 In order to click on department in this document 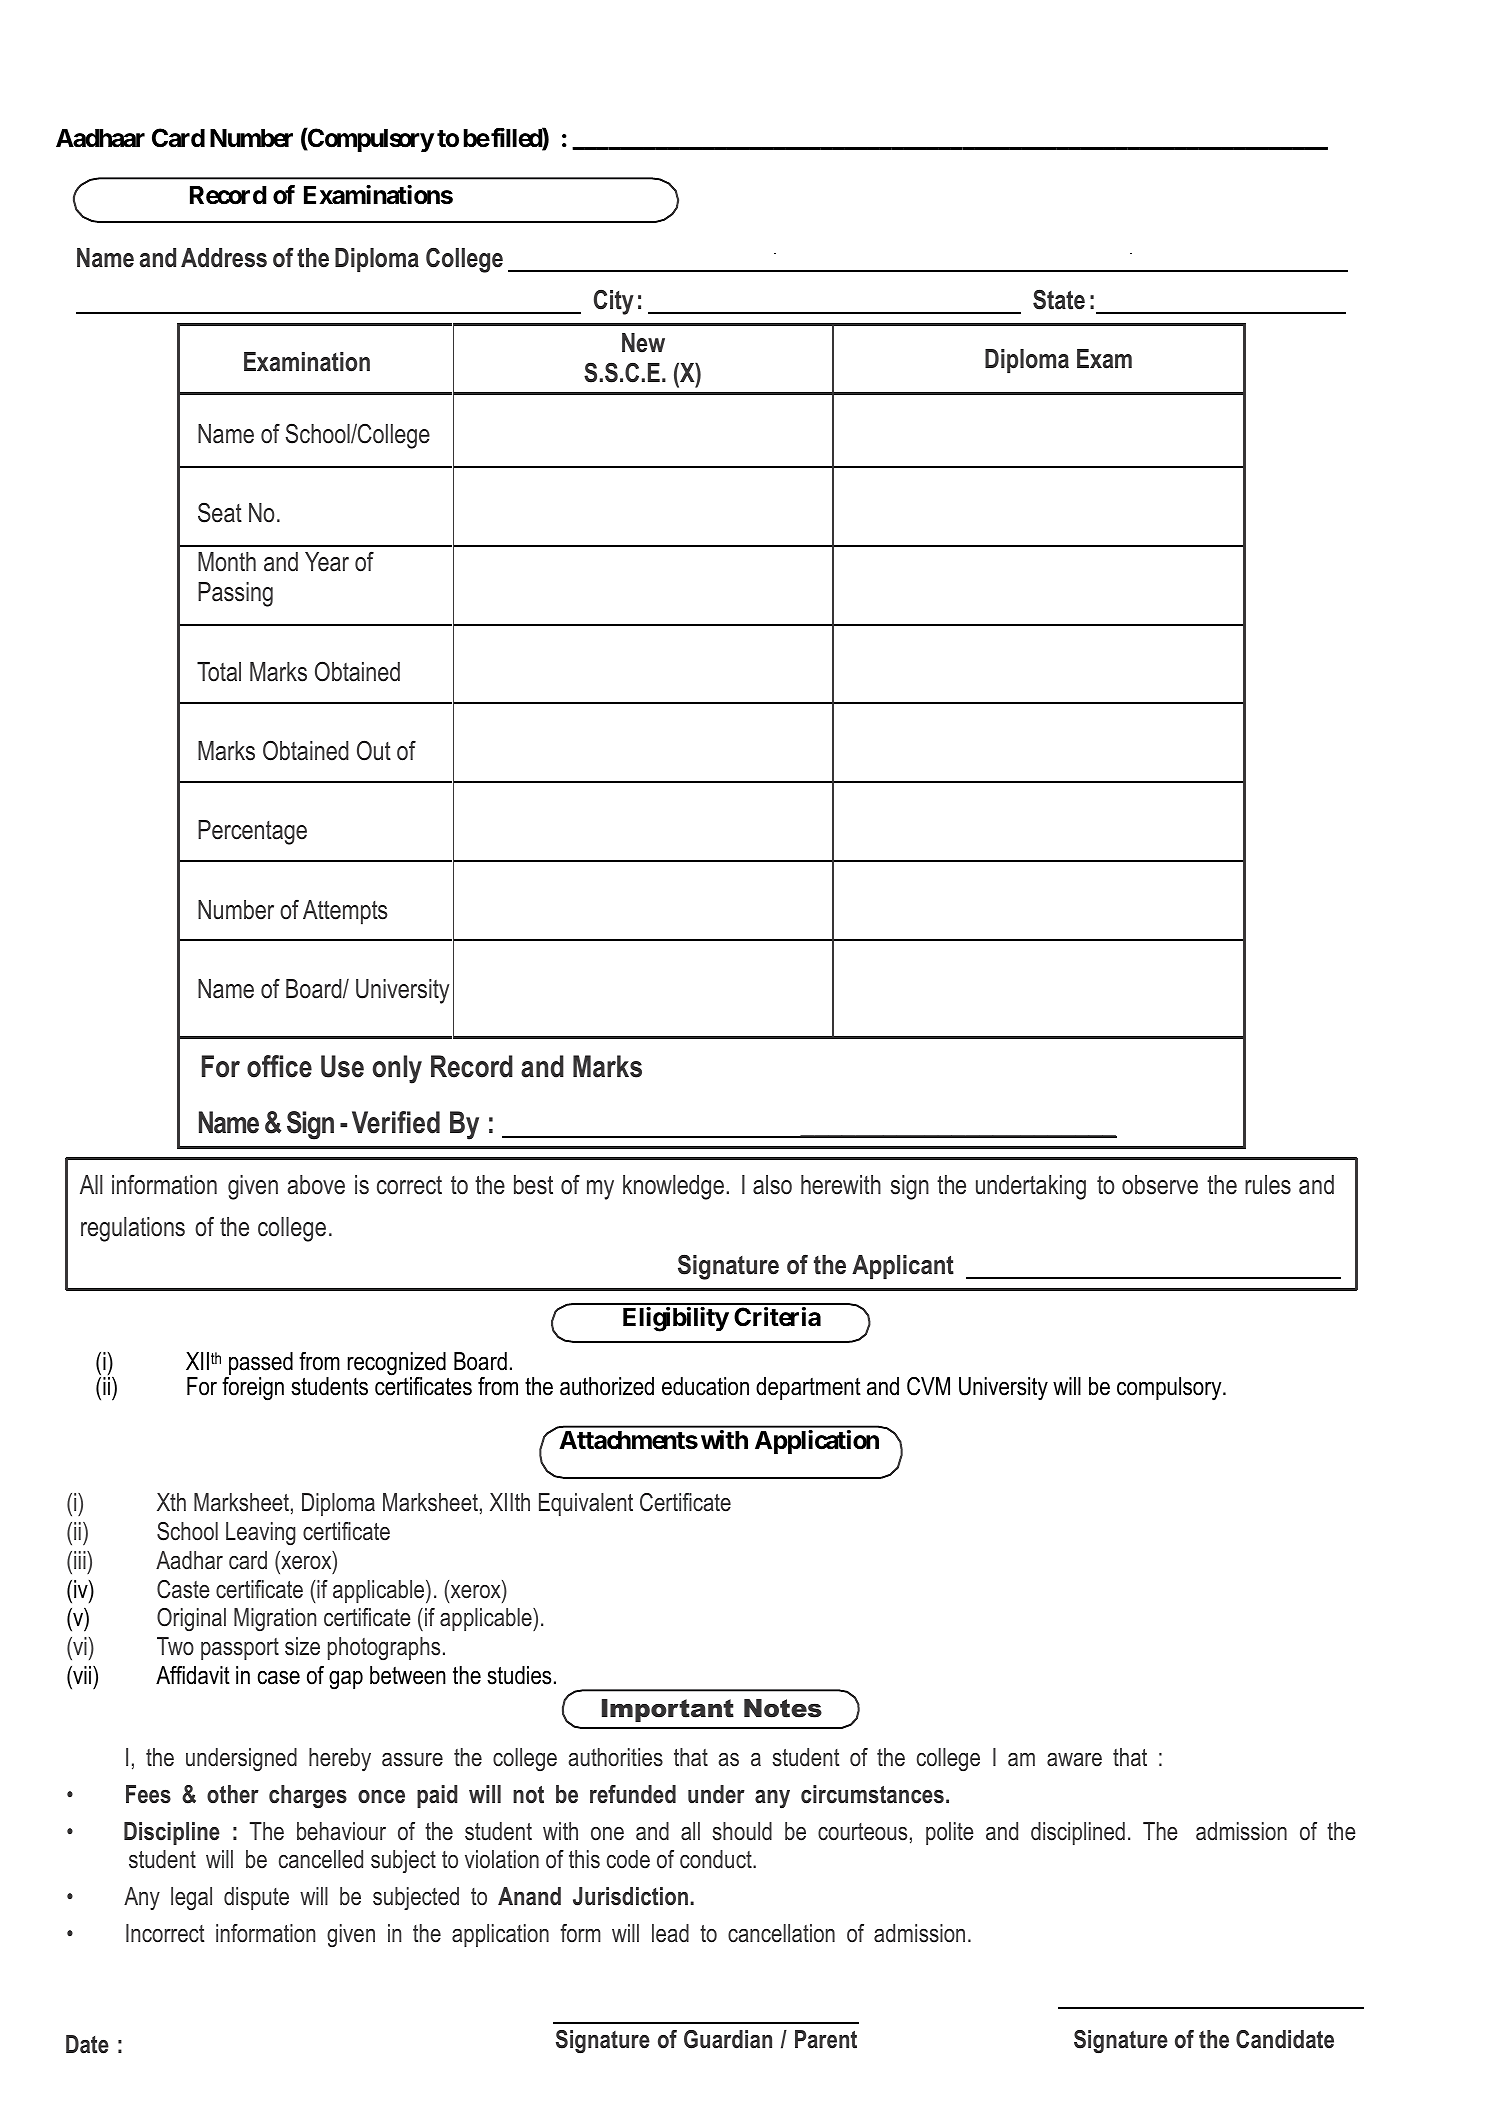, I will do `click(808, 1388)`.
